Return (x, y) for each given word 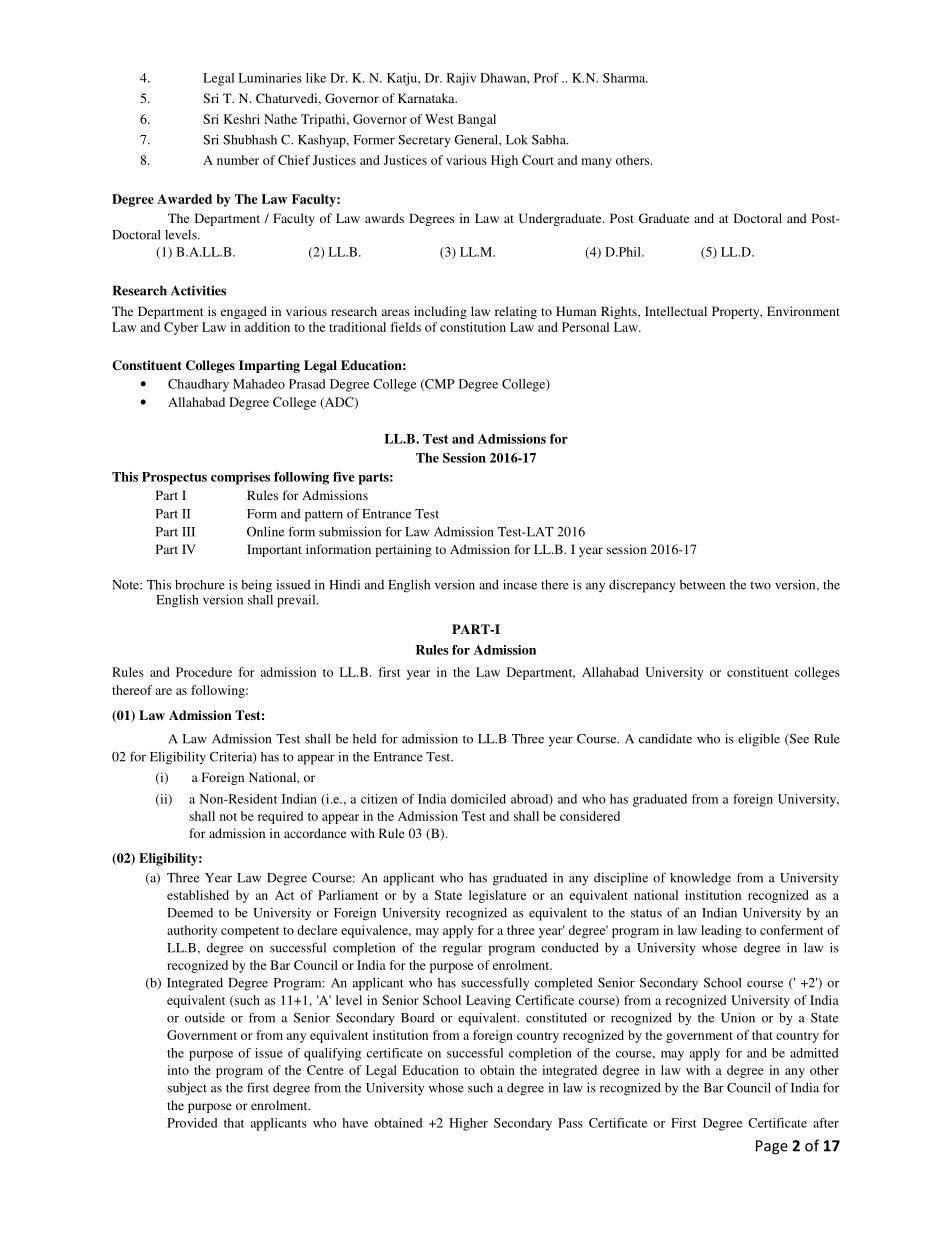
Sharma (625, 78)
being (256, 586)
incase (520, 584)
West (439, 119)
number (238, 160)
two (761, 585)
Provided (192, 1123)
